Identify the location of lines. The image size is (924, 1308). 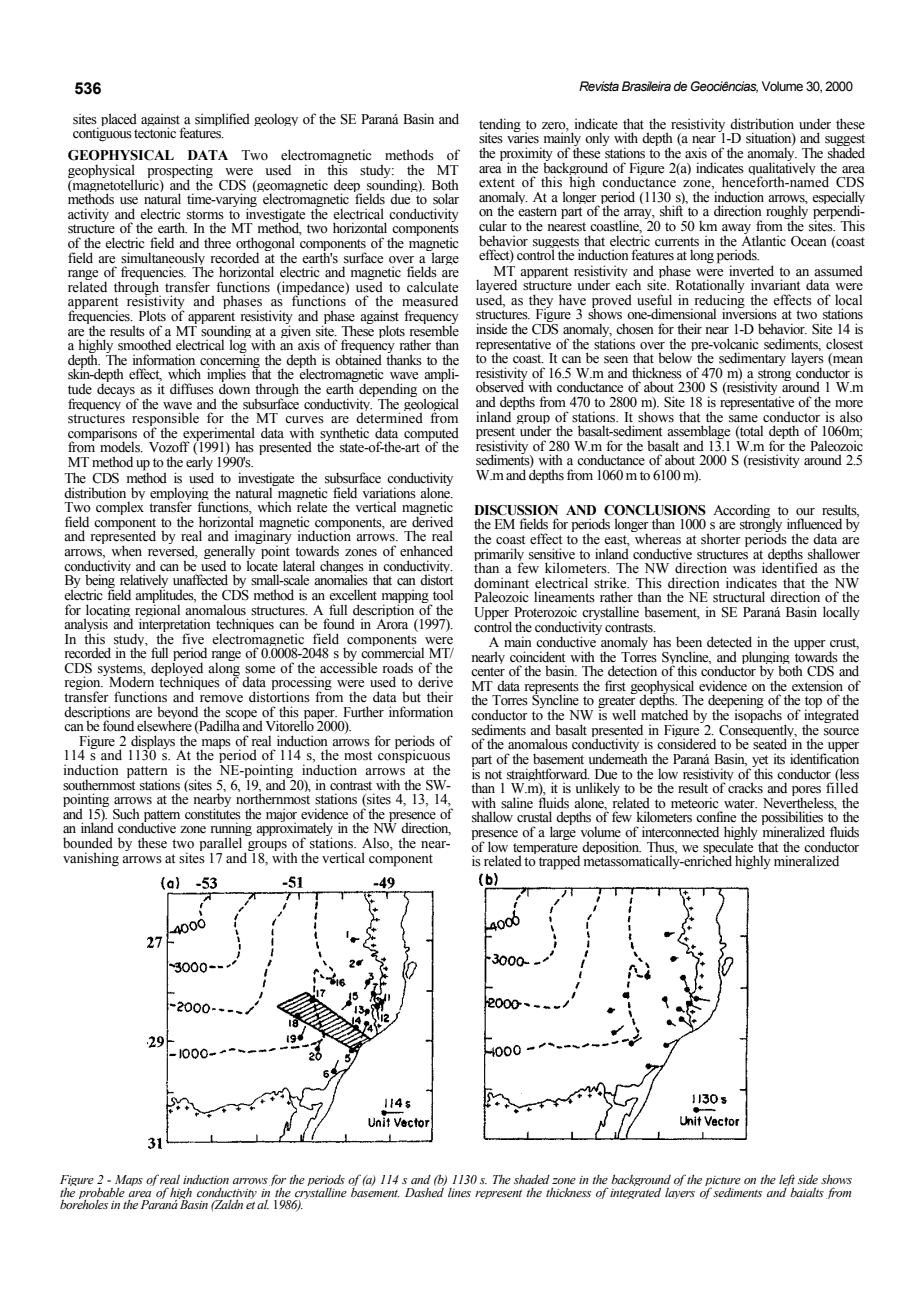
(459, 1192).
